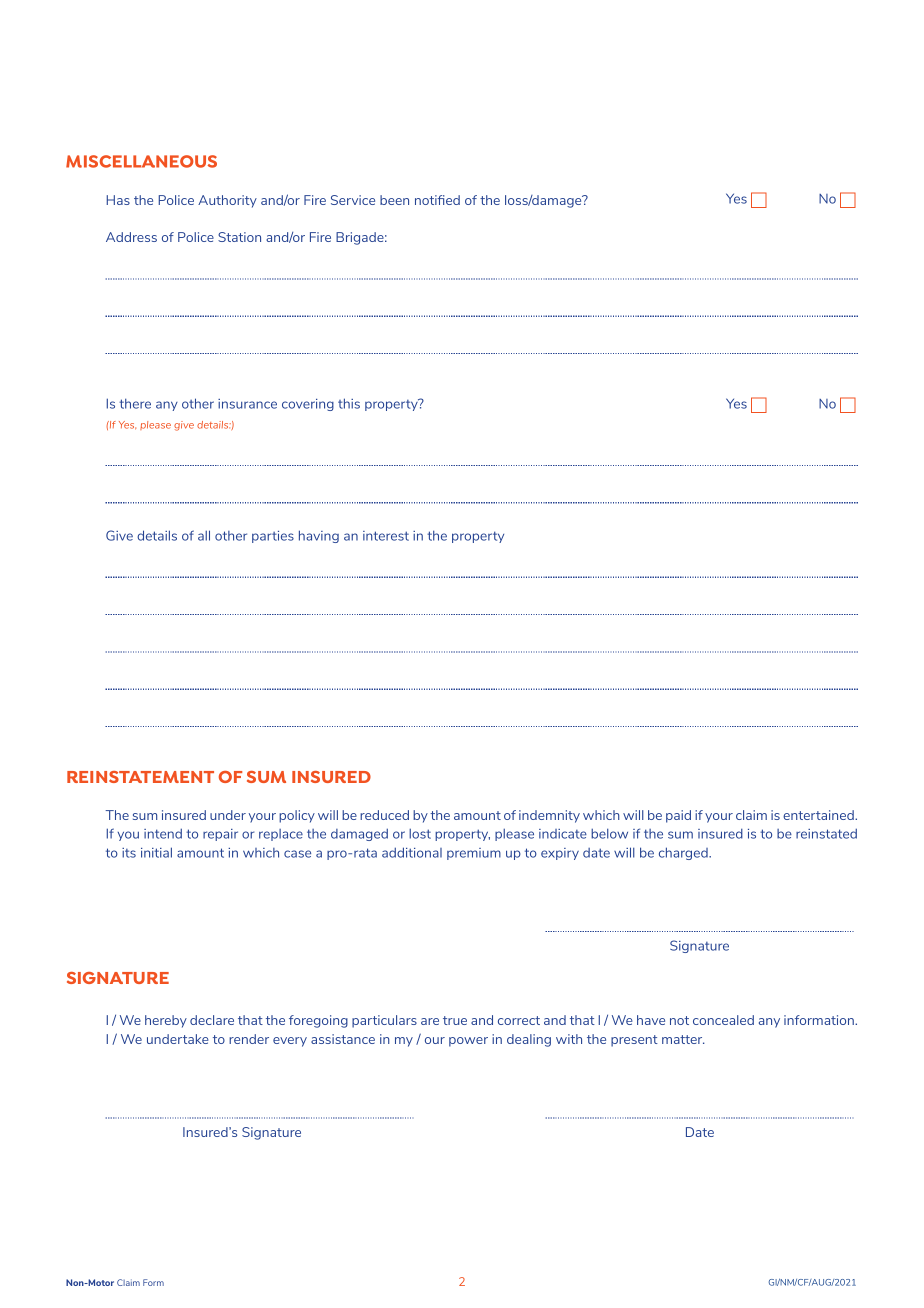 The width and height of the screenshot is (924, 1308). Describe the element at coordinates (212, 1020) in the screenshot. I see `declare` at that location.
